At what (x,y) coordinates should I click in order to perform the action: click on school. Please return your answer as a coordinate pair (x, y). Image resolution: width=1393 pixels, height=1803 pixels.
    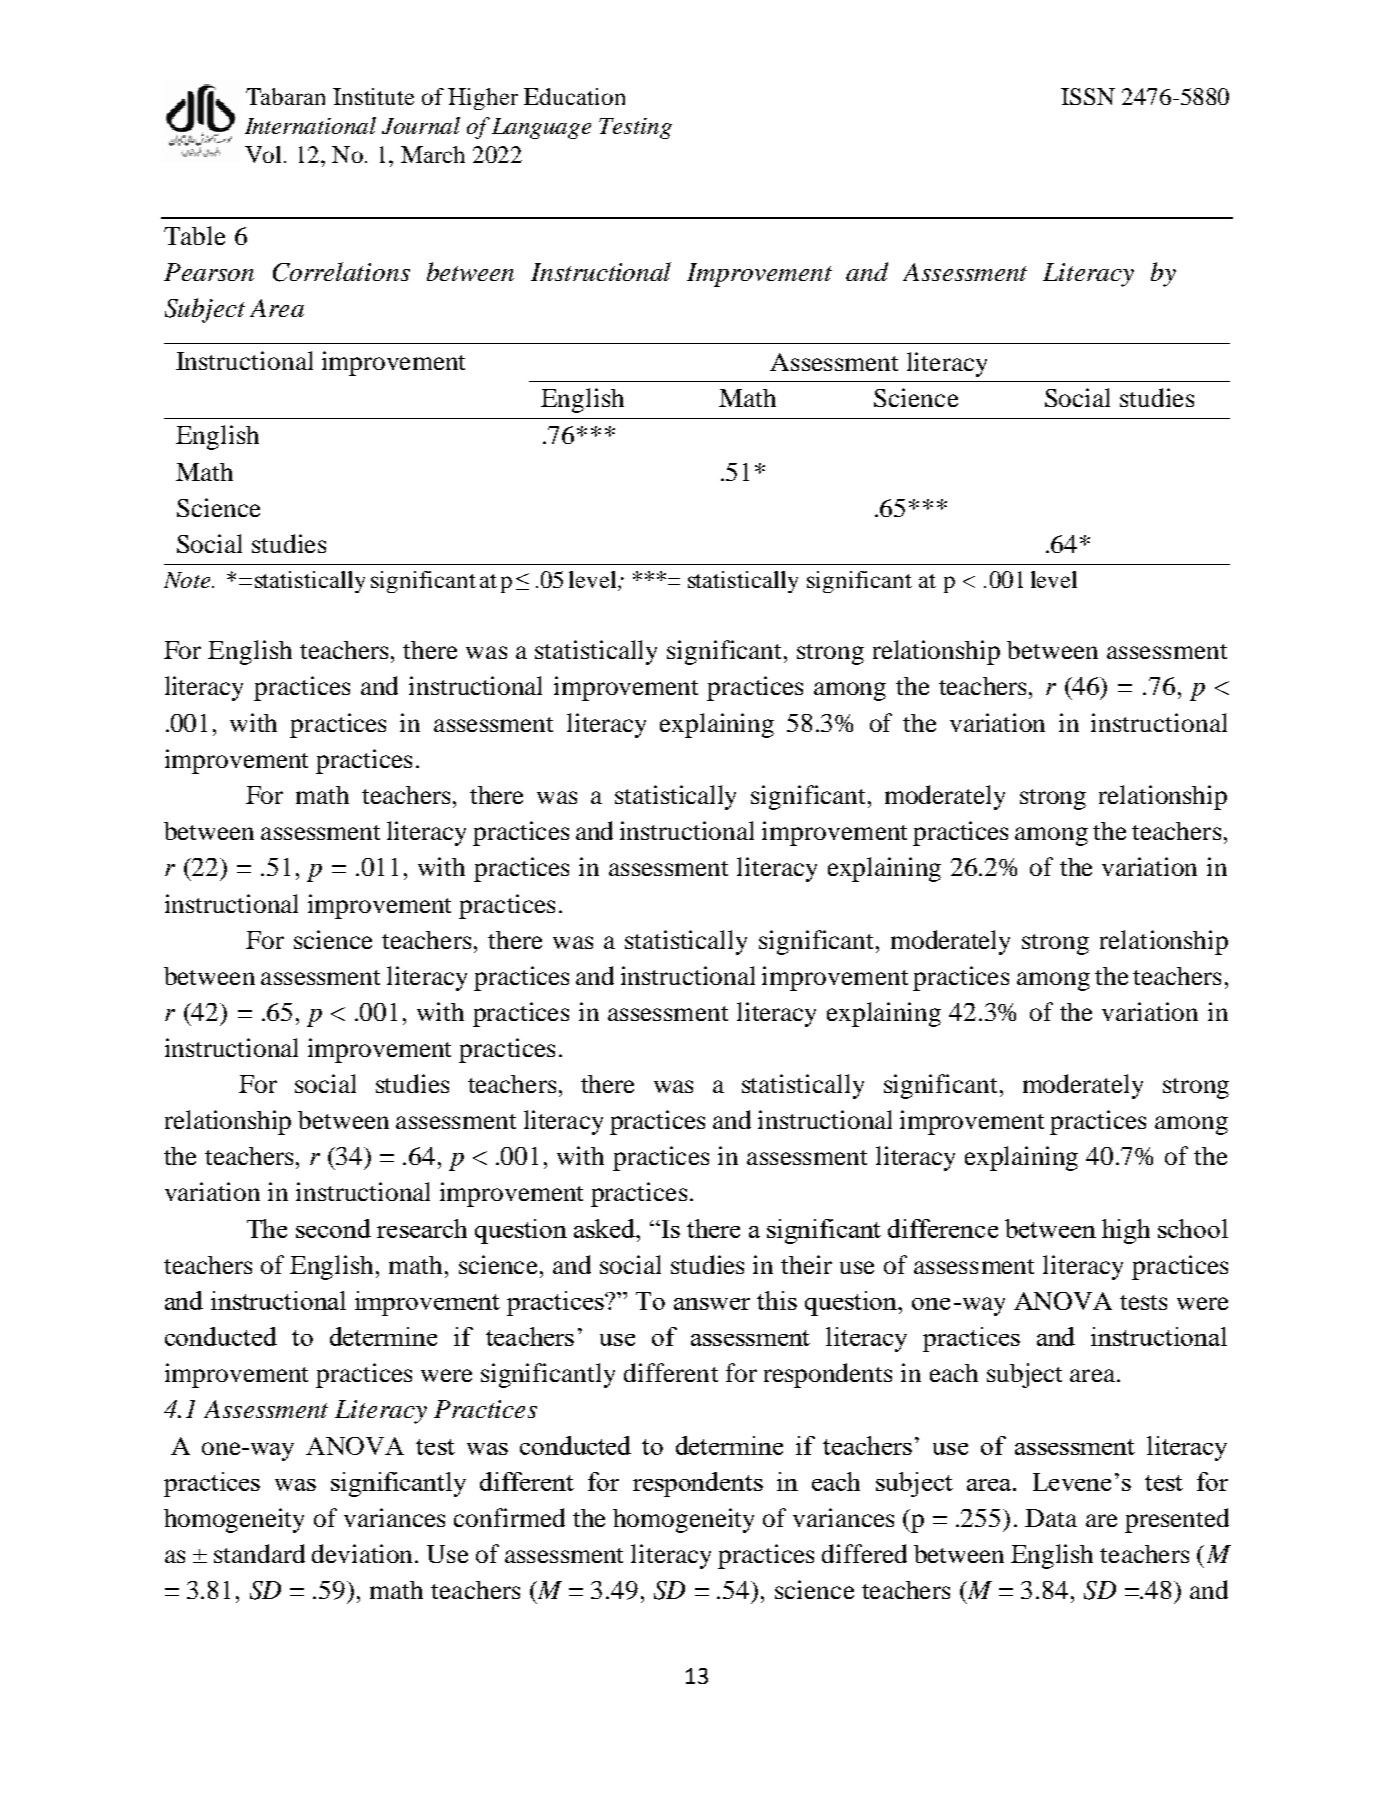
    Looking at the image, I should click on (1193, 1228).
